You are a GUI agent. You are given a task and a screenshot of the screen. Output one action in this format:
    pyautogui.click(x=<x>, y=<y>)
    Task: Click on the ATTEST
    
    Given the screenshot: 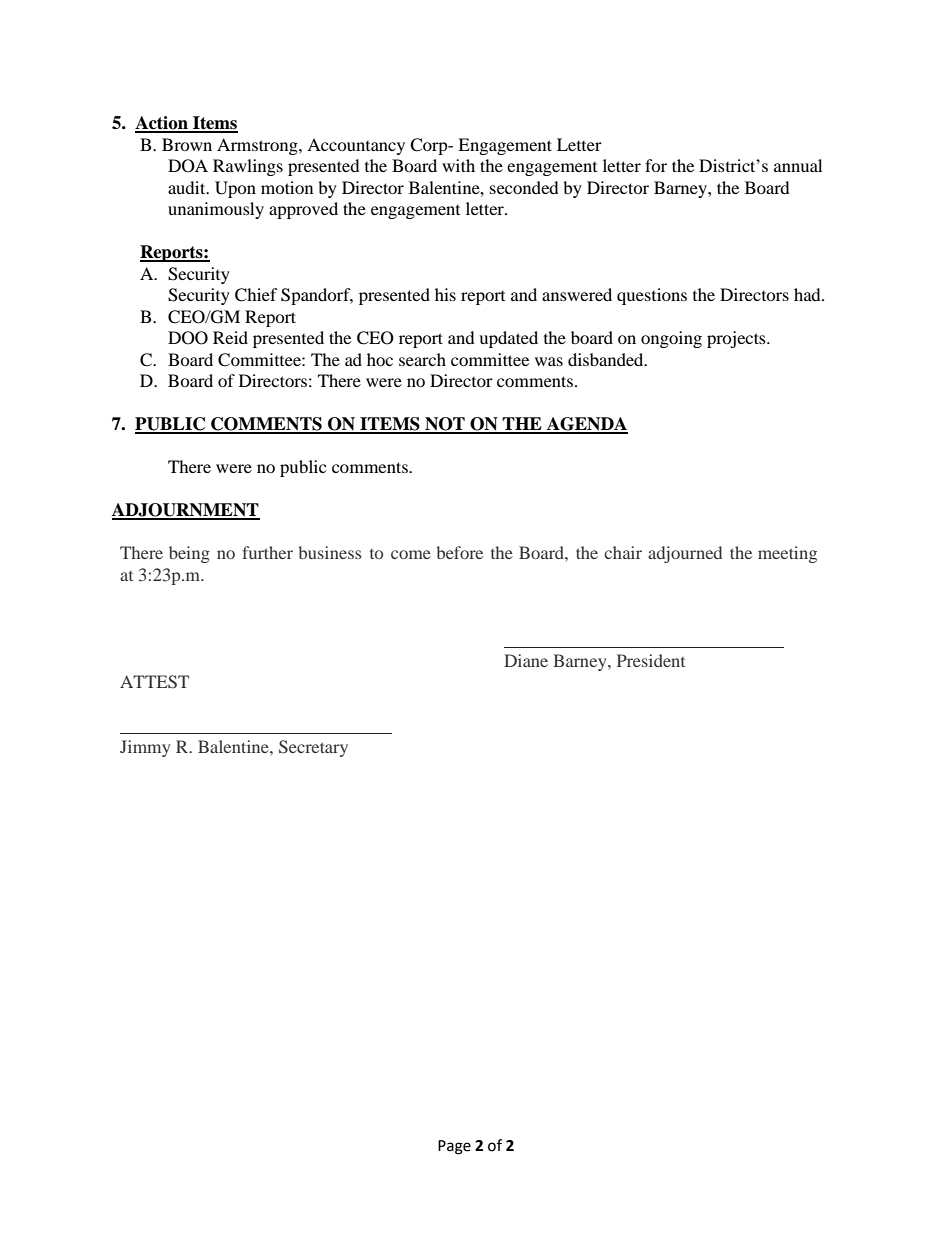 What is the action you would take?
    pyautogui.click(x=154, y=682)
